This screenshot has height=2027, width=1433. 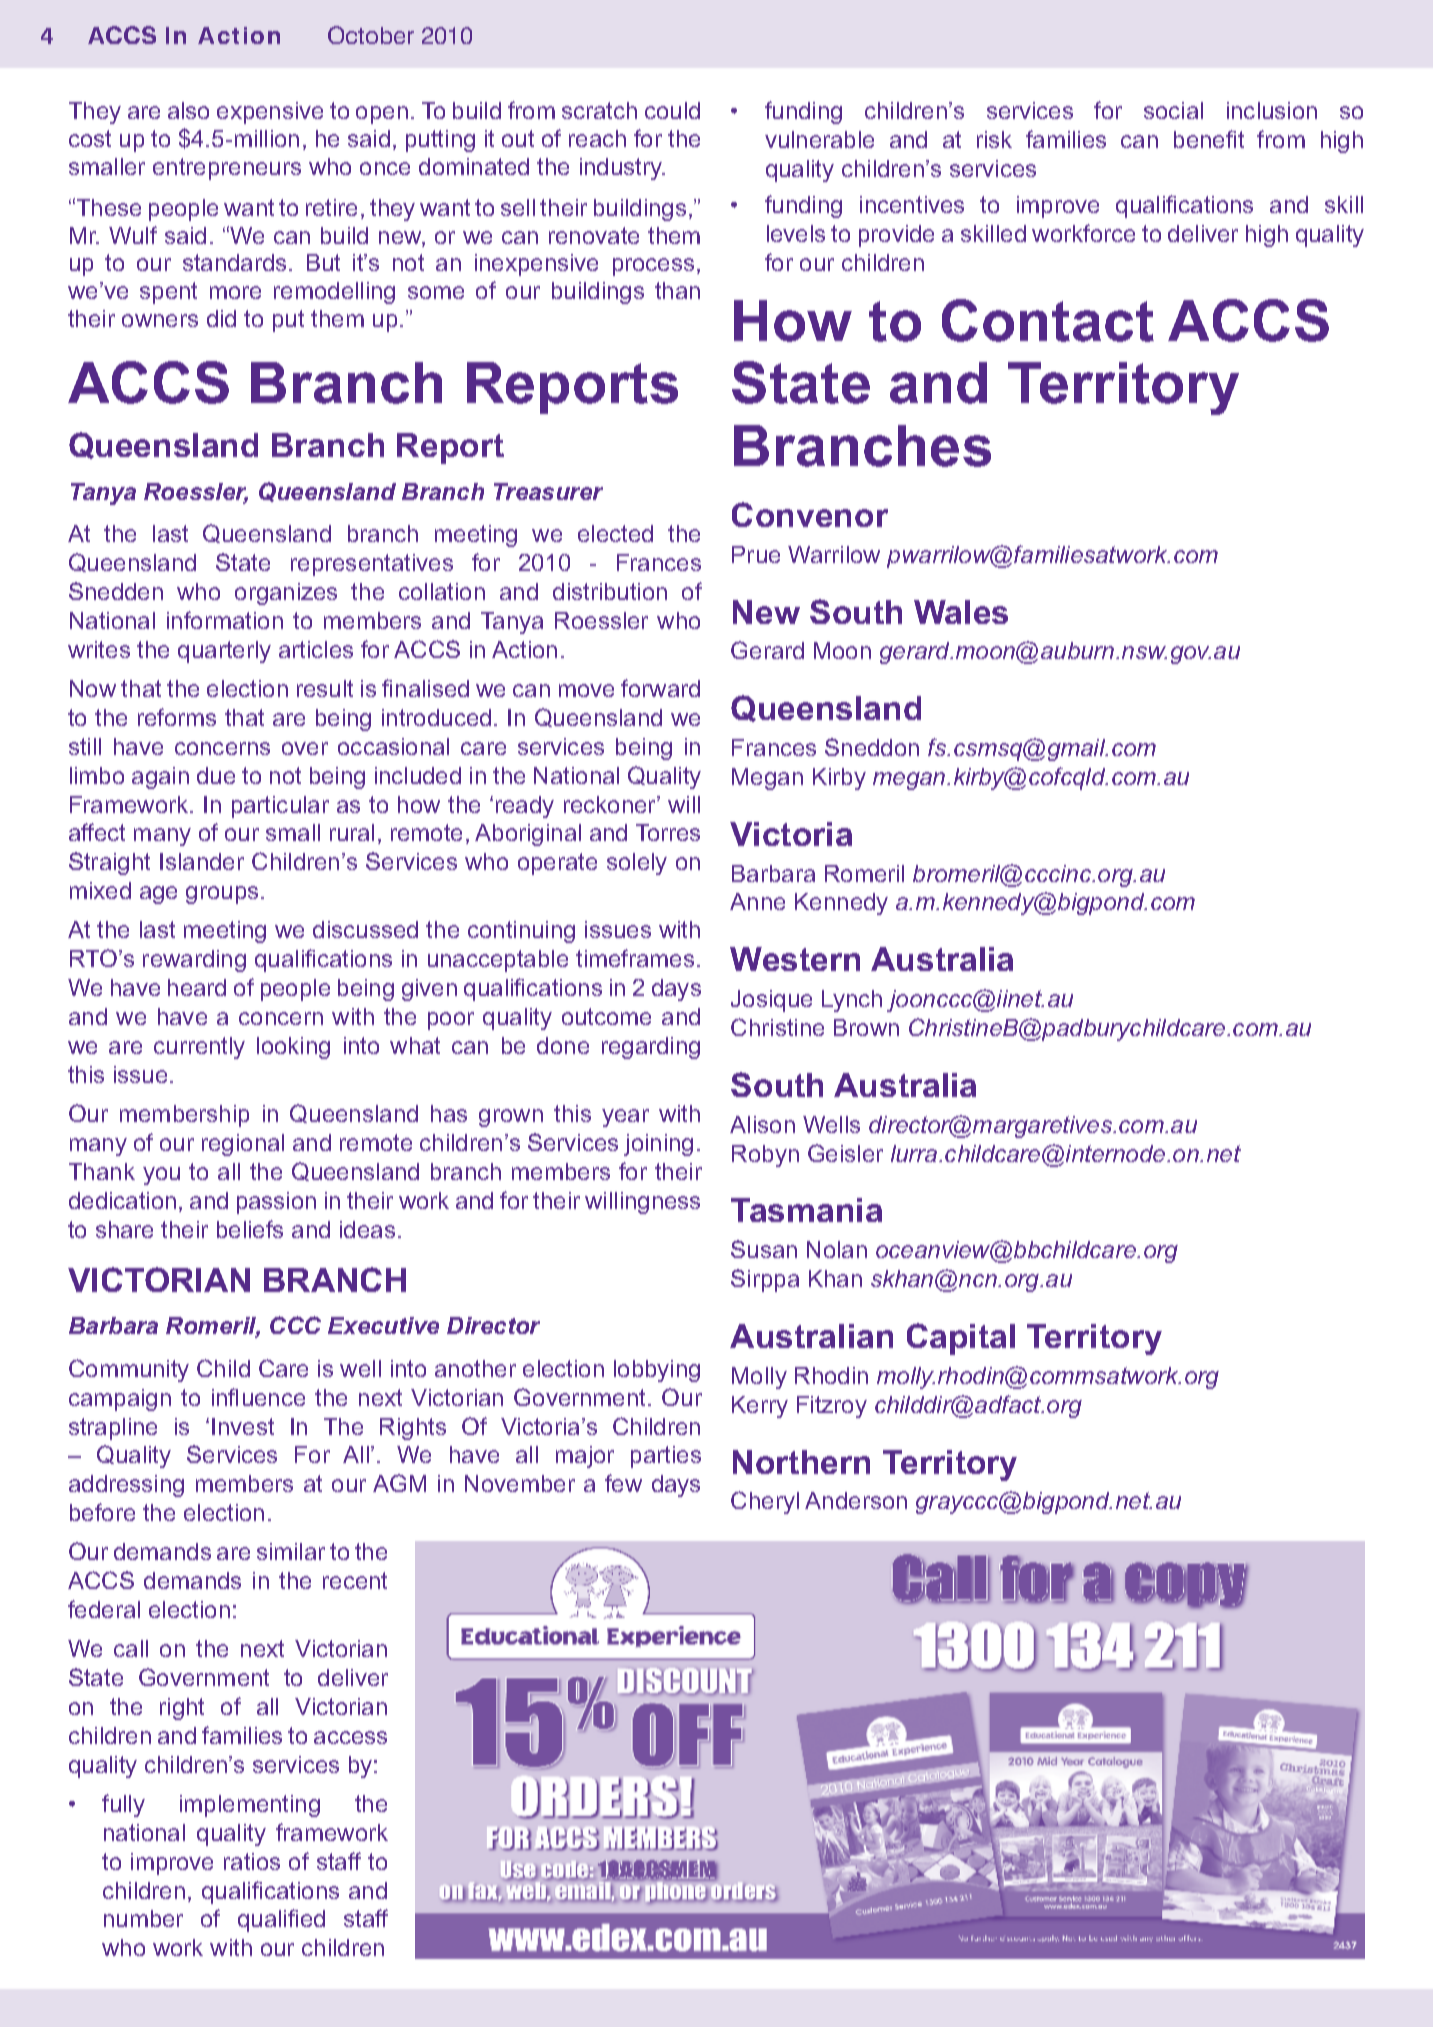 I want to click on forward, so click(x=660, y=688).
